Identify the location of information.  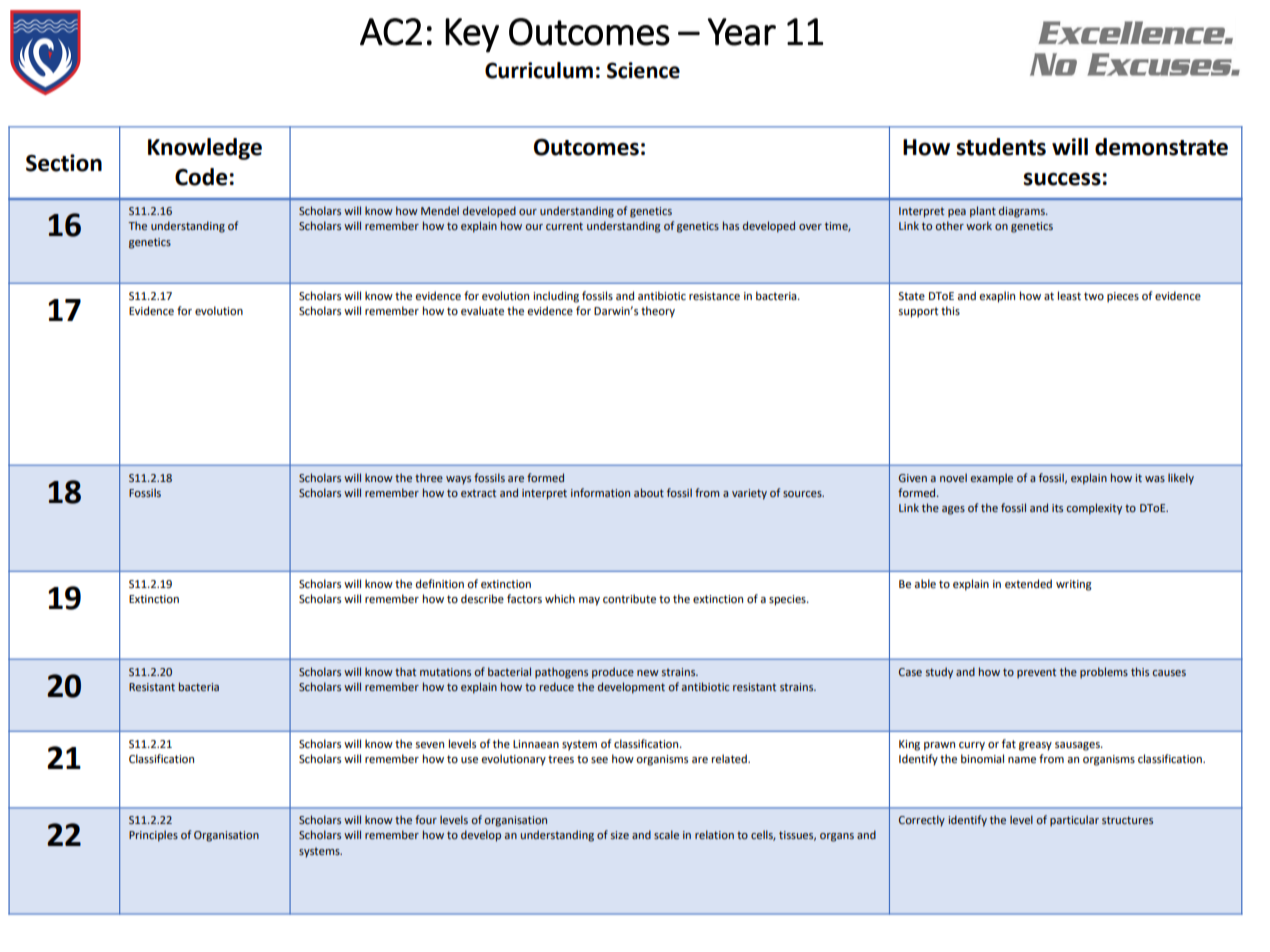
(600, 492).
